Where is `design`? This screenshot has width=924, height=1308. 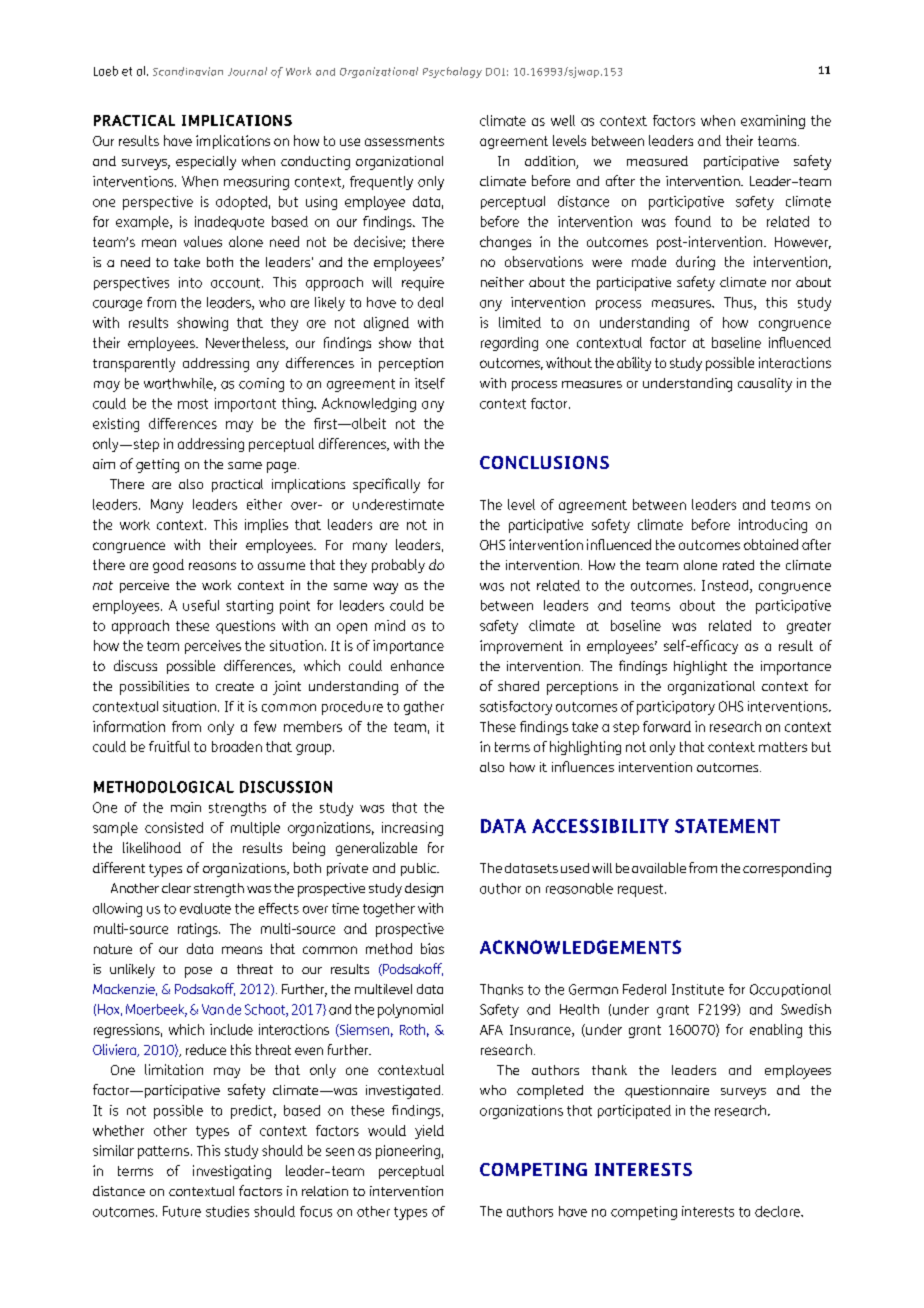 design is located at coordinates (424, 890).
